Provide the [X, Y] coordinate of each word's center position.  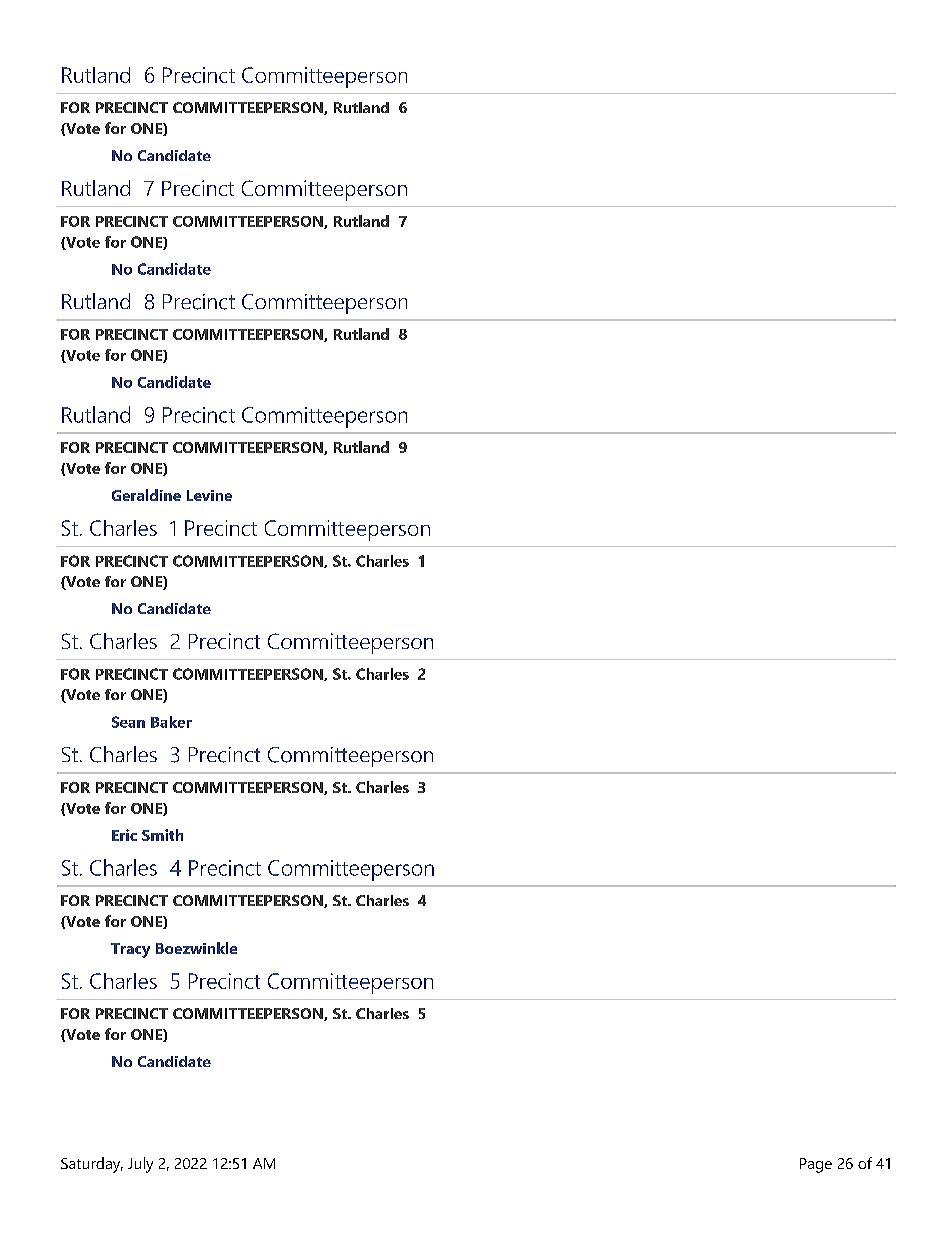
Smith [162, 835]
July [140, 1165]
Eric [124, 835]
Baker [171, 722]
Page [816, 1165]
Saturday [92, 1165]
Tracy [130, 950]
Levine [209, 495]
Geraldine [146, 495]
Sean [128, 722]
